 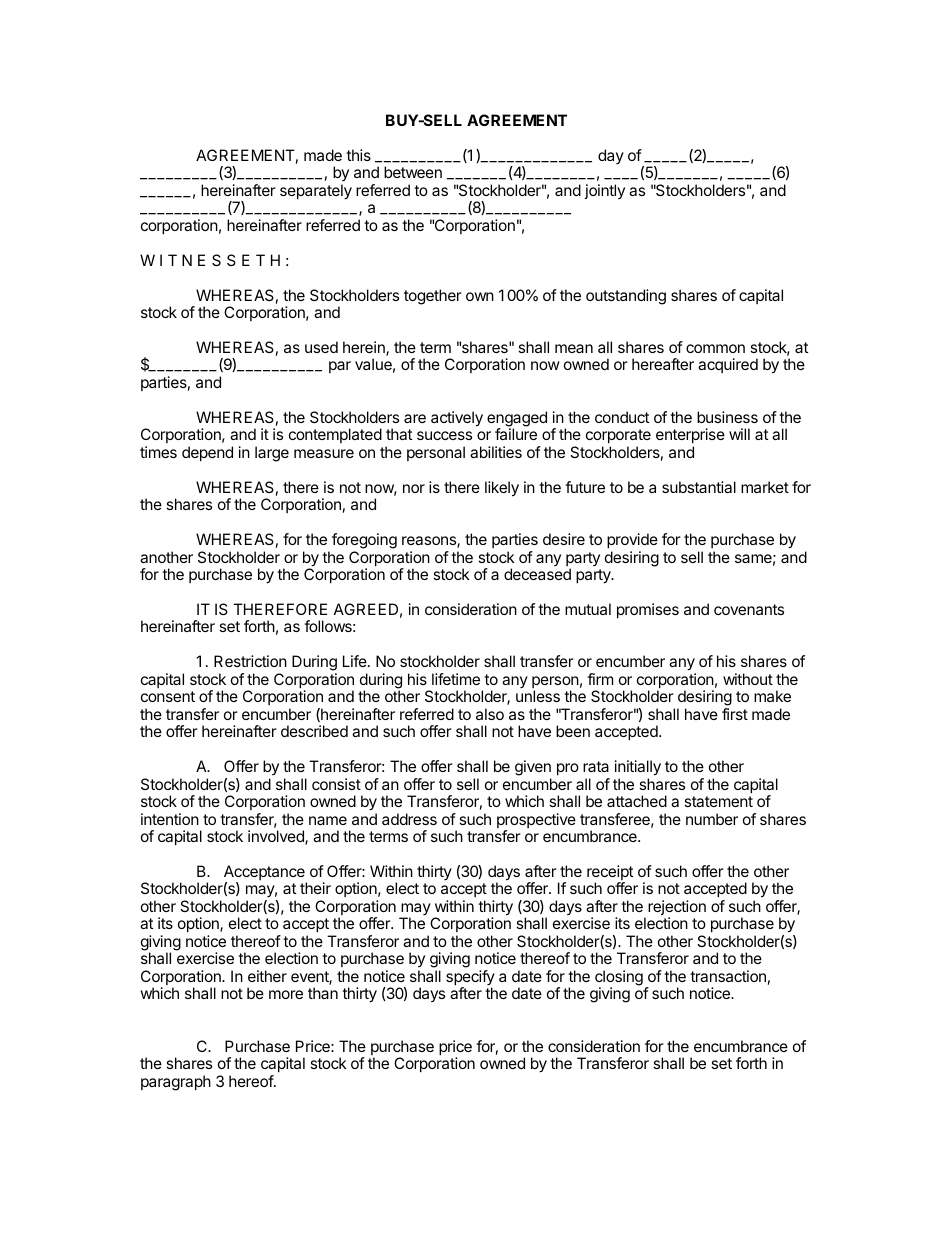 I want to click on also, so click(x=490, y=714).
